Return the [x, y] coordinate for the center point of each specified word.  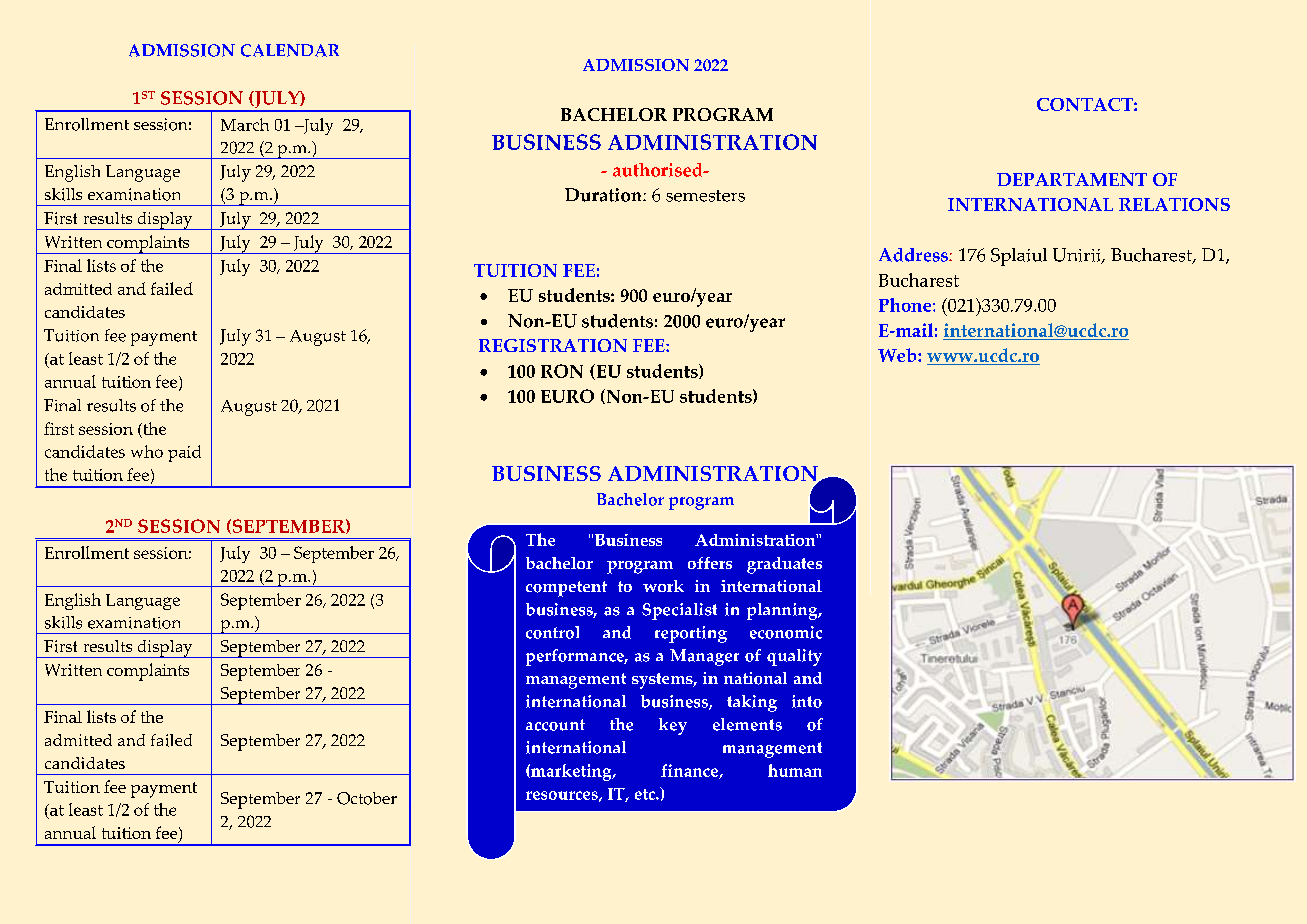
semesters [705, 196]
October [367, 798]
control [552, 632]
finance [690, 771]
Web [898, 355]
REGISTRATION [553, 345]
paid [184, 453]
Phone [906, 305]
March [245, 124]
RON [562, 371]
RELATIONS [1174, 204]
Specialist [679, 611]
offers [710, 563]
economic [786, 632]
